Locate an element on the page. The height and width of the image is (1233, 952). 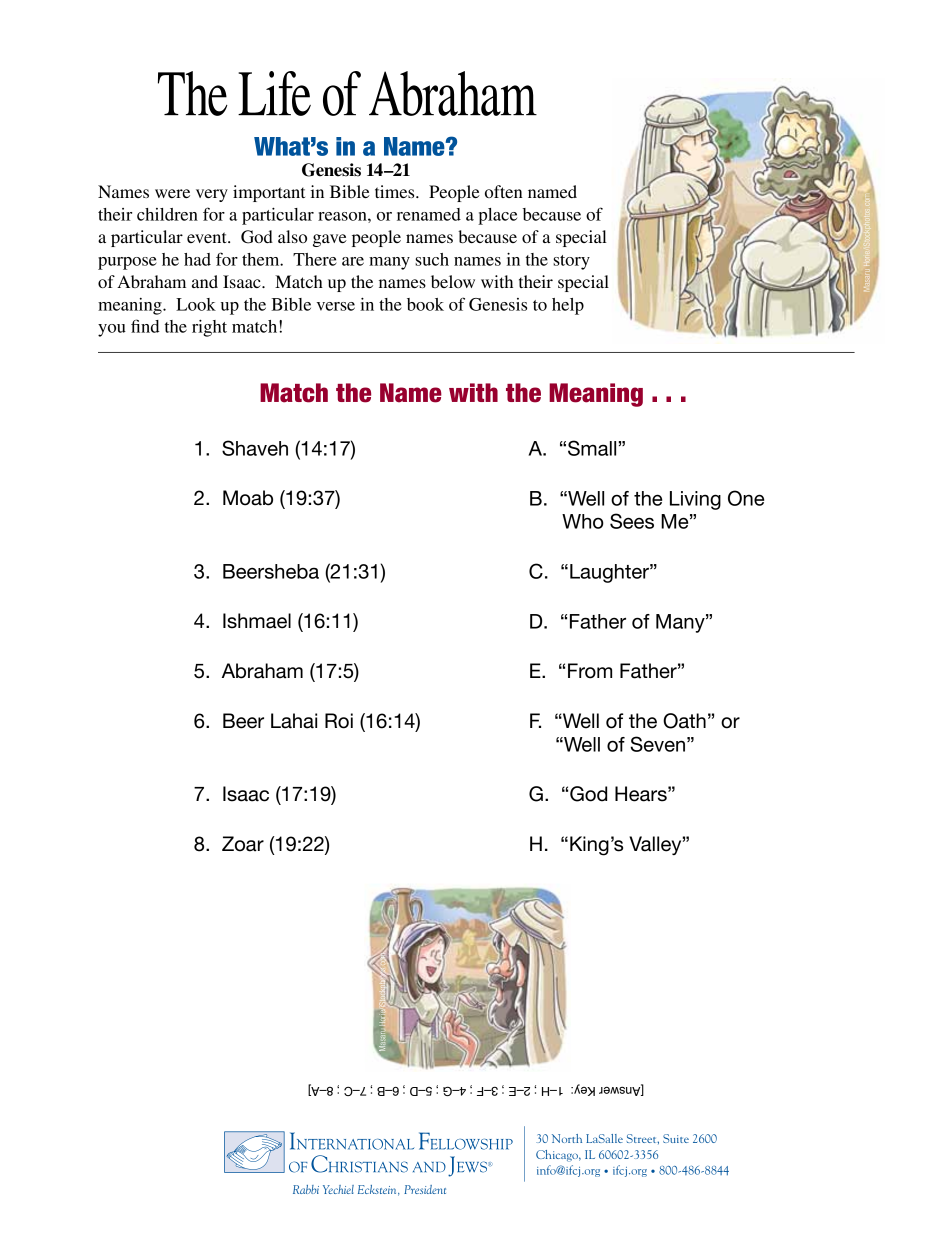
Roi is located at coordinates (339, 721).
